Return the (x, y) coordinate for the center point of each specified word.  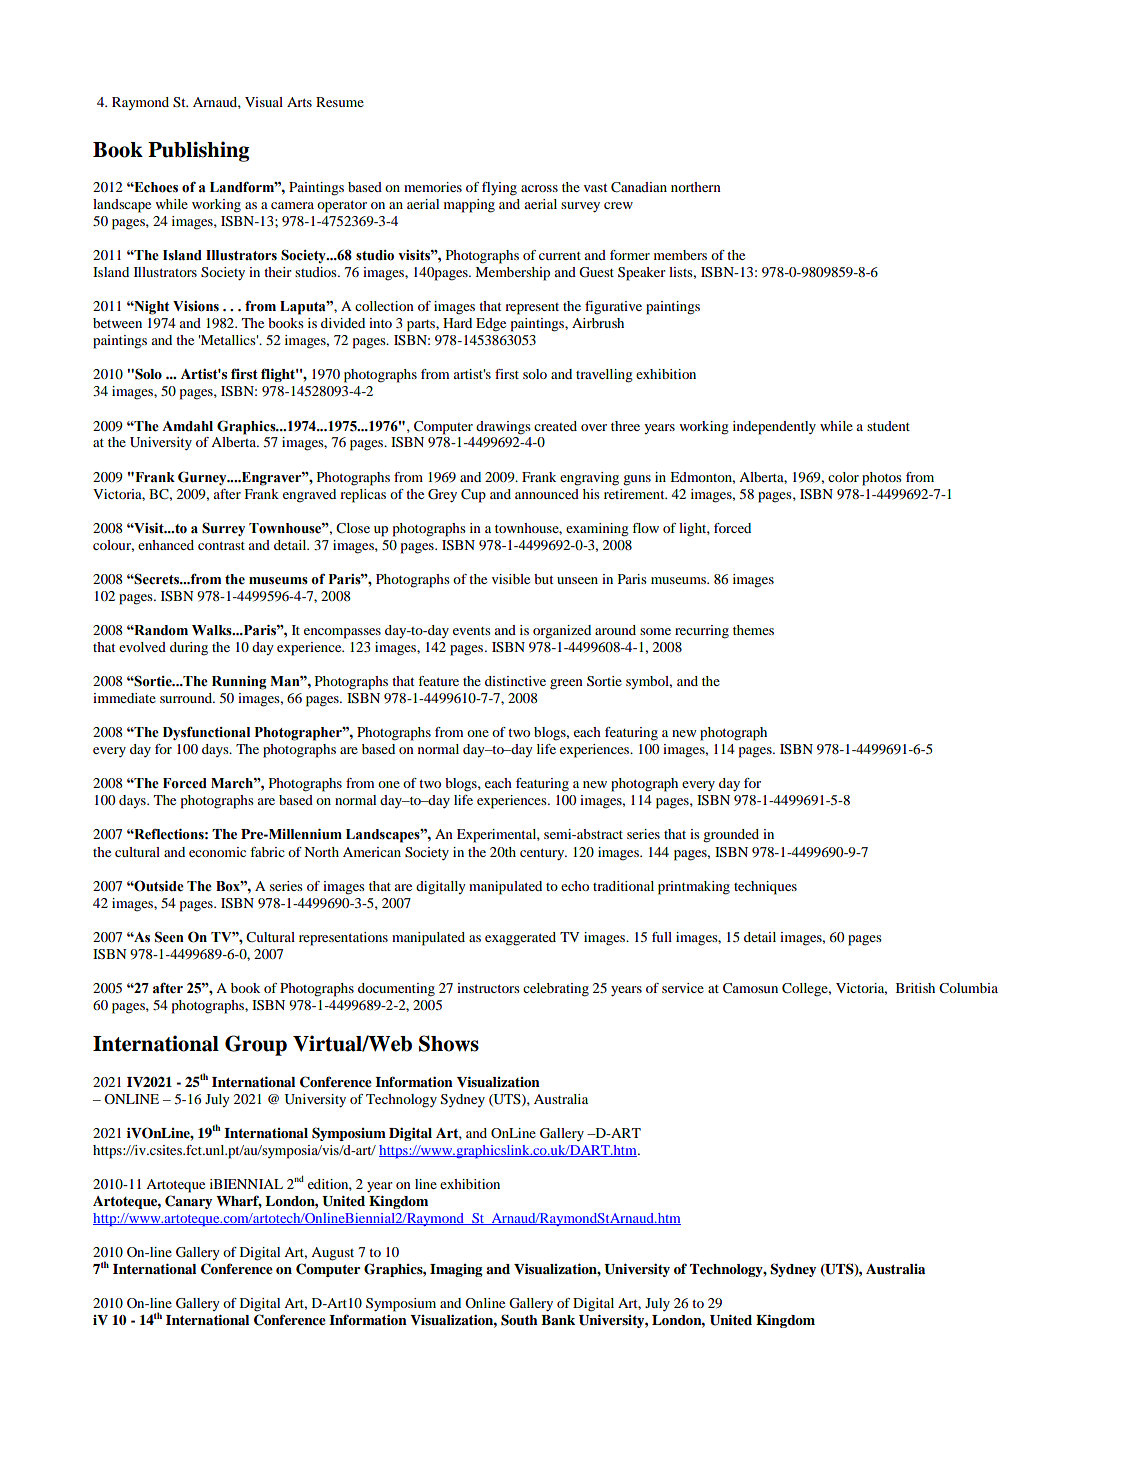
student (888, 426)
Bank (558, 1320)
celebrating (556, 990)
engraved (309, 496)
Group (256, 1045)
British (915, 988)
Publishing (198, 151)
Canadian (639, 187)
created (555, 426)
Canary (188, 1202)
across (539, 188)
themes (753, 630)
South (519, 1320)
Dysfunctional (206, 733)
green (566, 684)
